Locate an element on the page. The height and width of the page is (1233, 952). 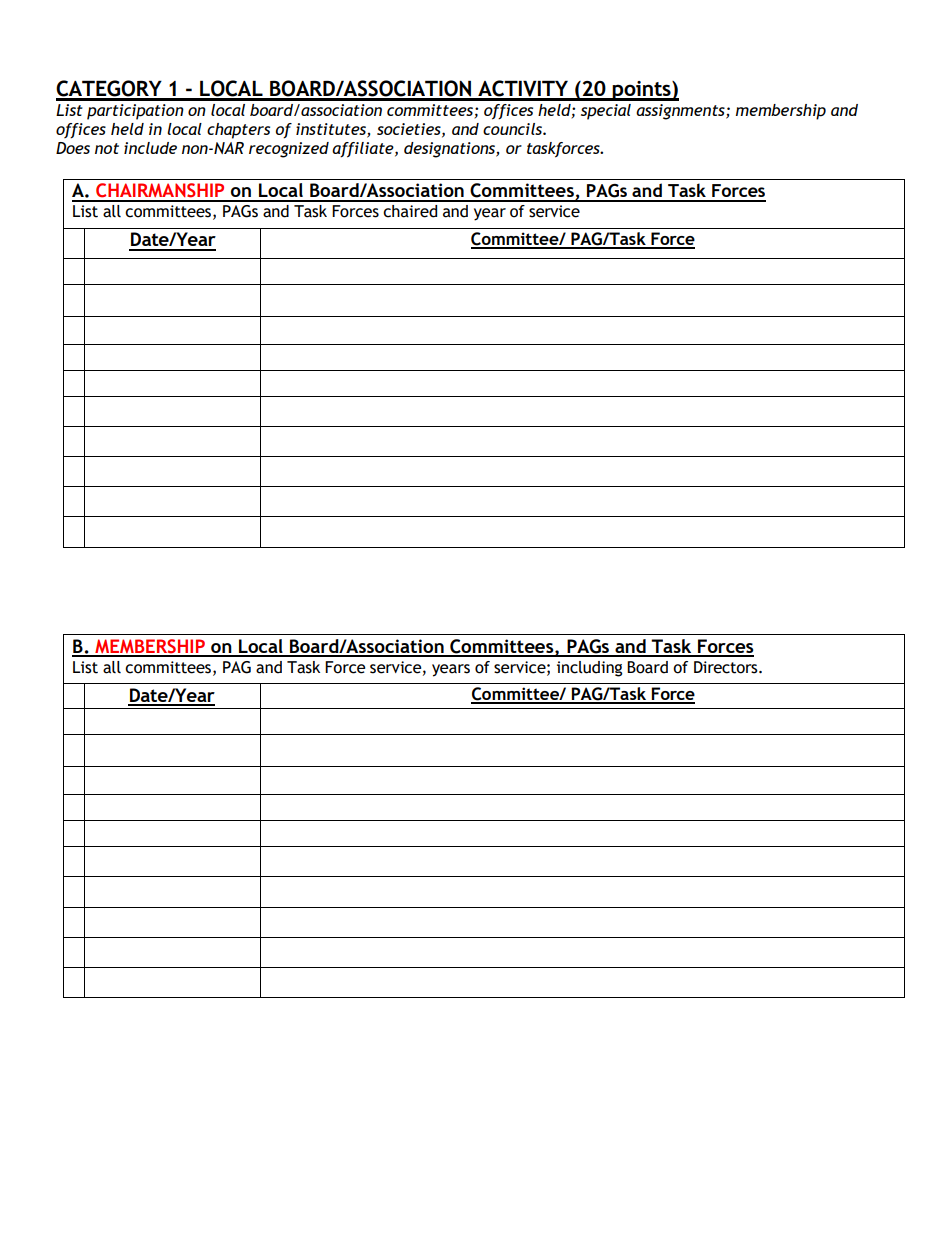
affiliate is located at coordinates (364, 150).
